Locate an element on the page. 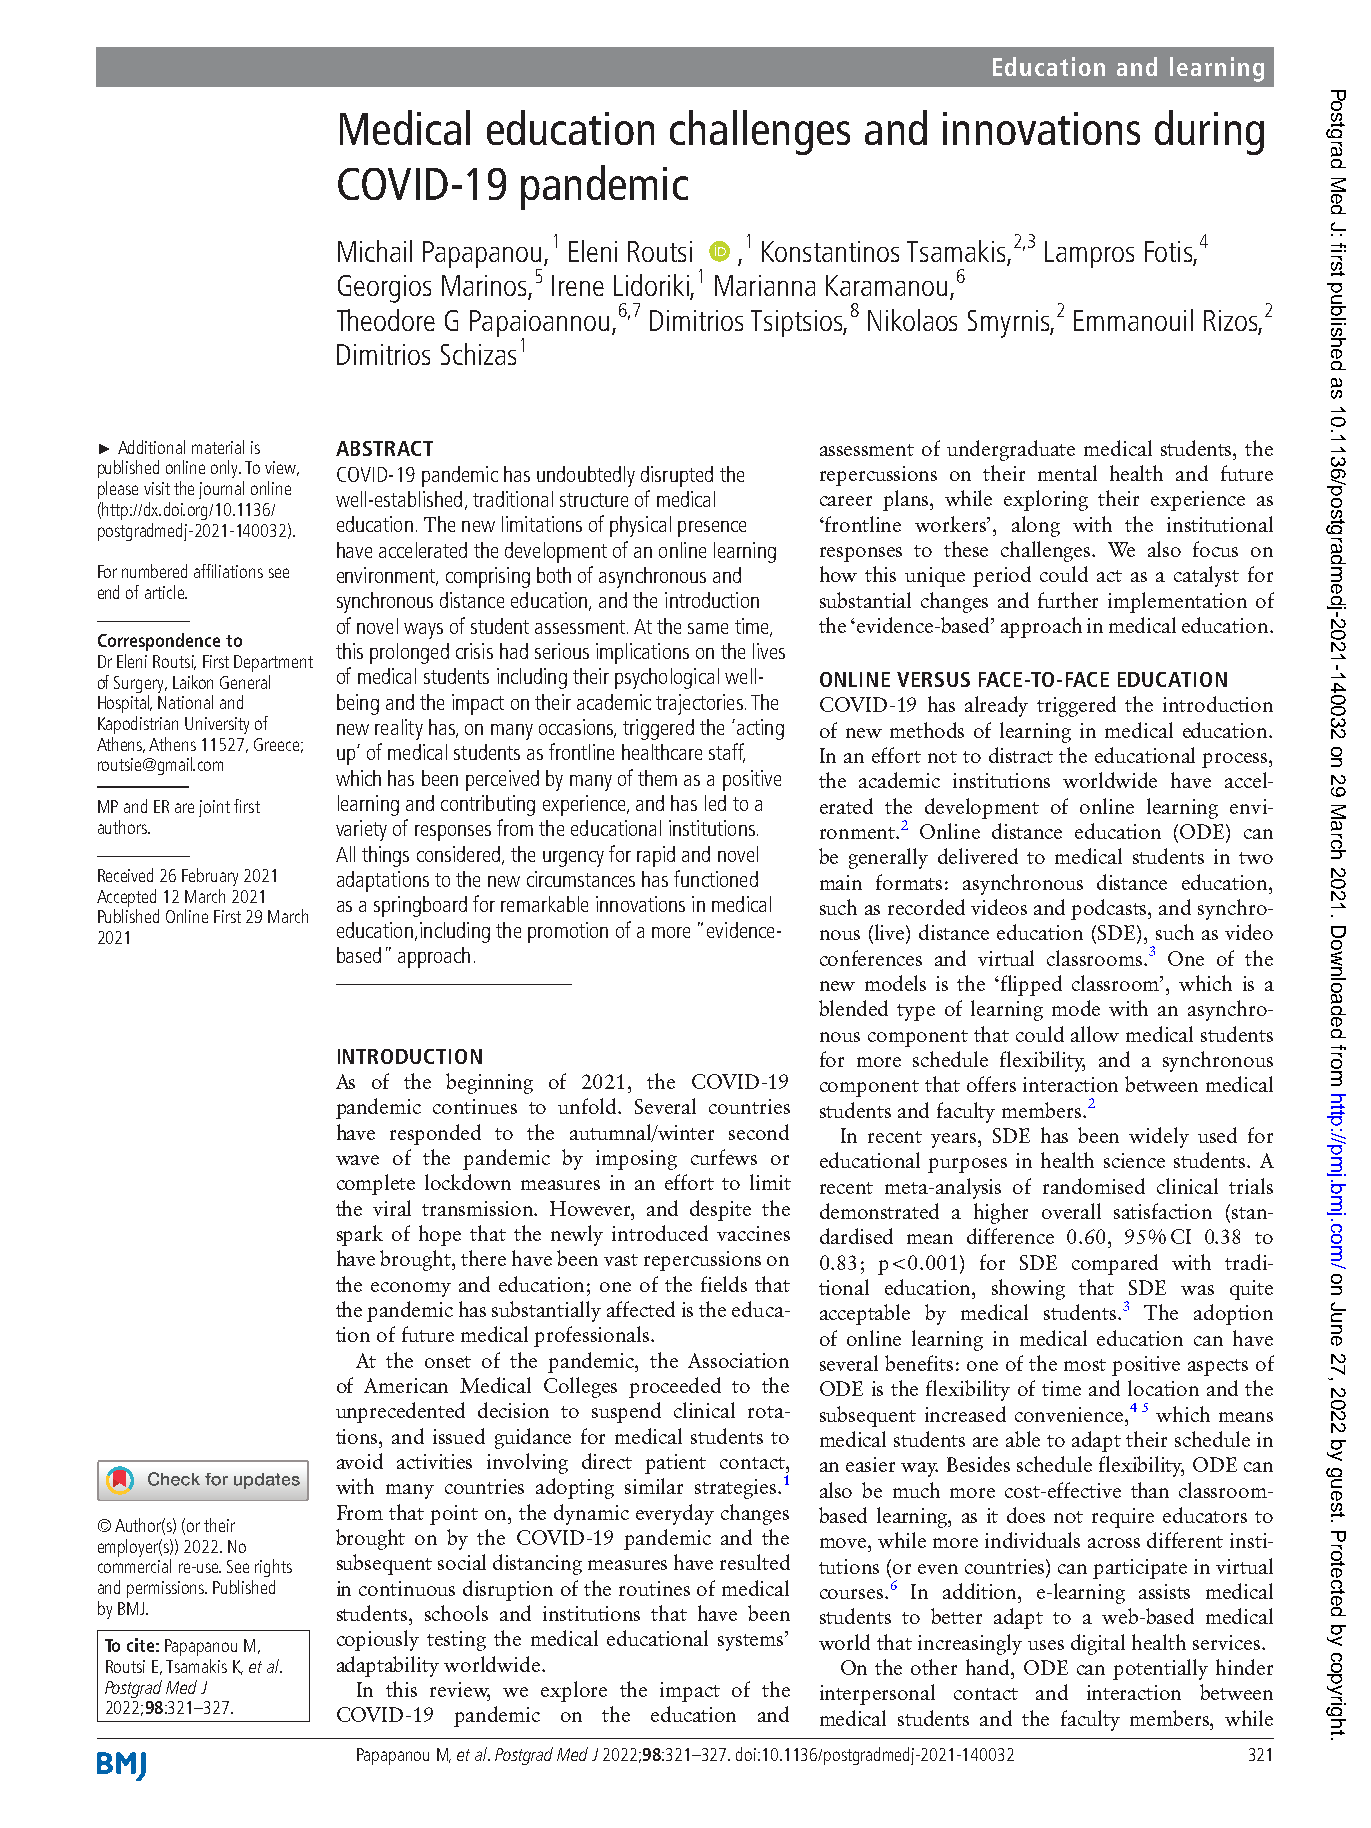  digital is located at coordinates (1098, 1644).
